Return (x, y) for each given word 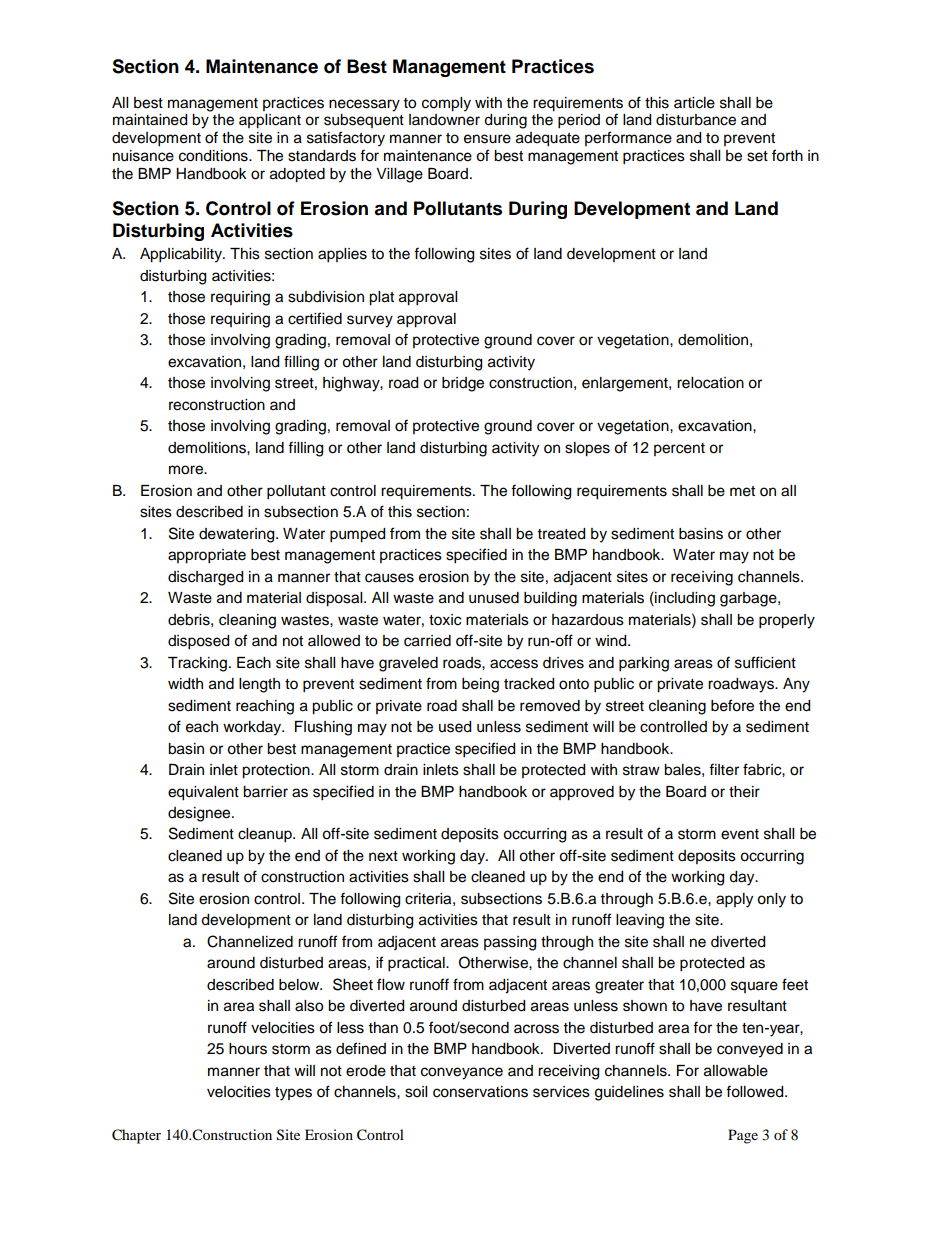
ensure (487, 139)
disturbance (696, 120)
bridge (463, 384)
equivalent (203, 793)
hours (248, 1049)
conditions (214, 156)
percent (679, 449)
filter (724, 769)
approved (582, 793)
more (187, 470)
